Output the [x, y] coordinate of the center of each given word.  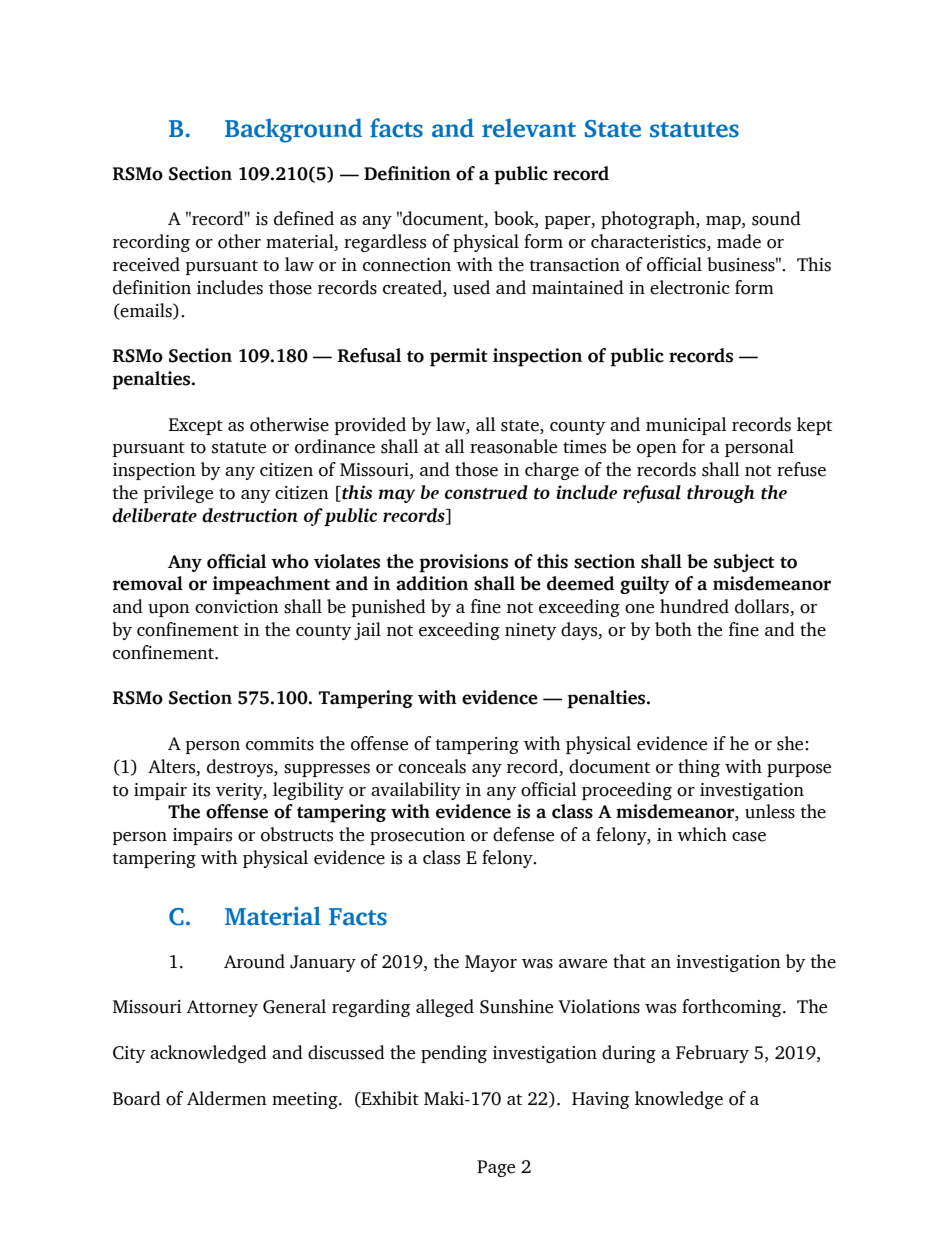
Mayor [491, 963]
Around [254, 961]
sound [776, 218]
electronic [690, 287]
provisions [463, 563]
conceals [432, 766]
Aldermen [227, 1098]
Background [293, 130]
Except [196, 426]
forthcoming [733, 1008]
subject [744, 563]
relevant [529, 128]
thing [699, 768]
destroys [241, 768]
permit [459, 357]
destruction [250, 515]
